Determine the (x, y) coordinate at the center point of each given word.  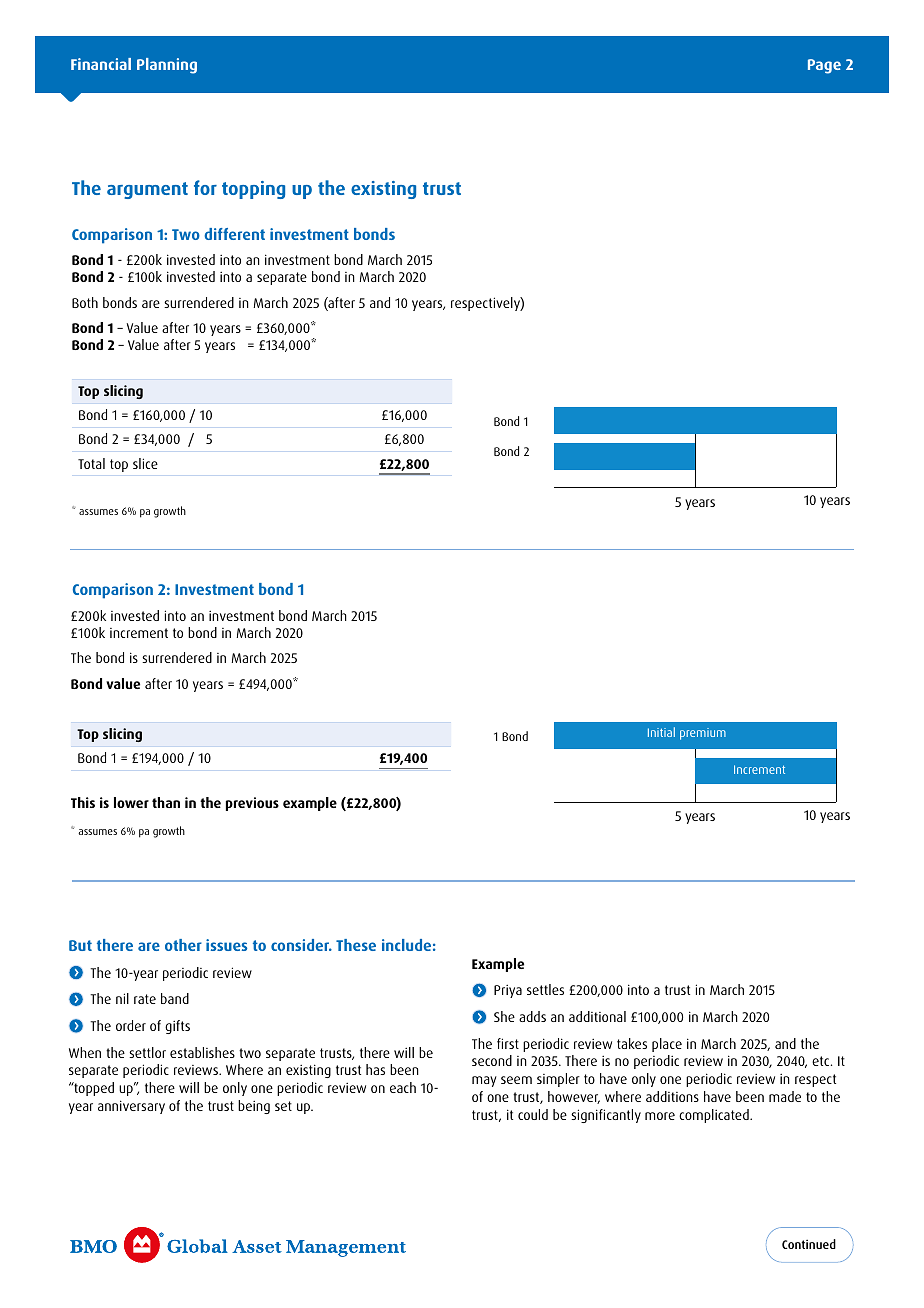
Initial (661, 732)
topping (253, 190)
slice (145, 463)
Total (91, 463)
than (166, 802)
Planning (167, 66)
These (356, 945)
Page (824, 66)
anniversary (131, 1107)
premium (703, 734)
